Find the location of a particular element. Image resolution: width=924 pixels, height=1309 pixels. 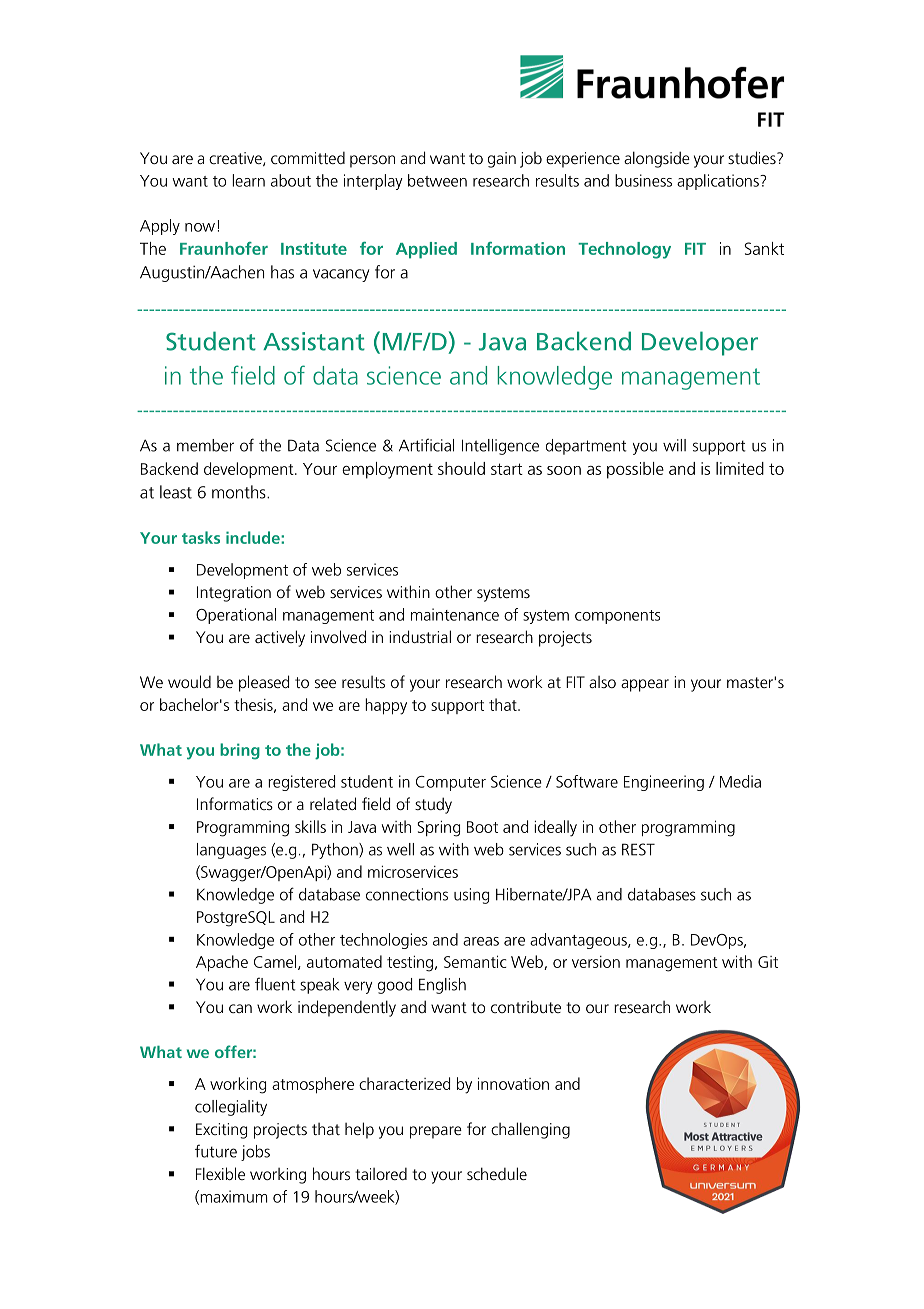

between is located at coordinates (437, 180).
